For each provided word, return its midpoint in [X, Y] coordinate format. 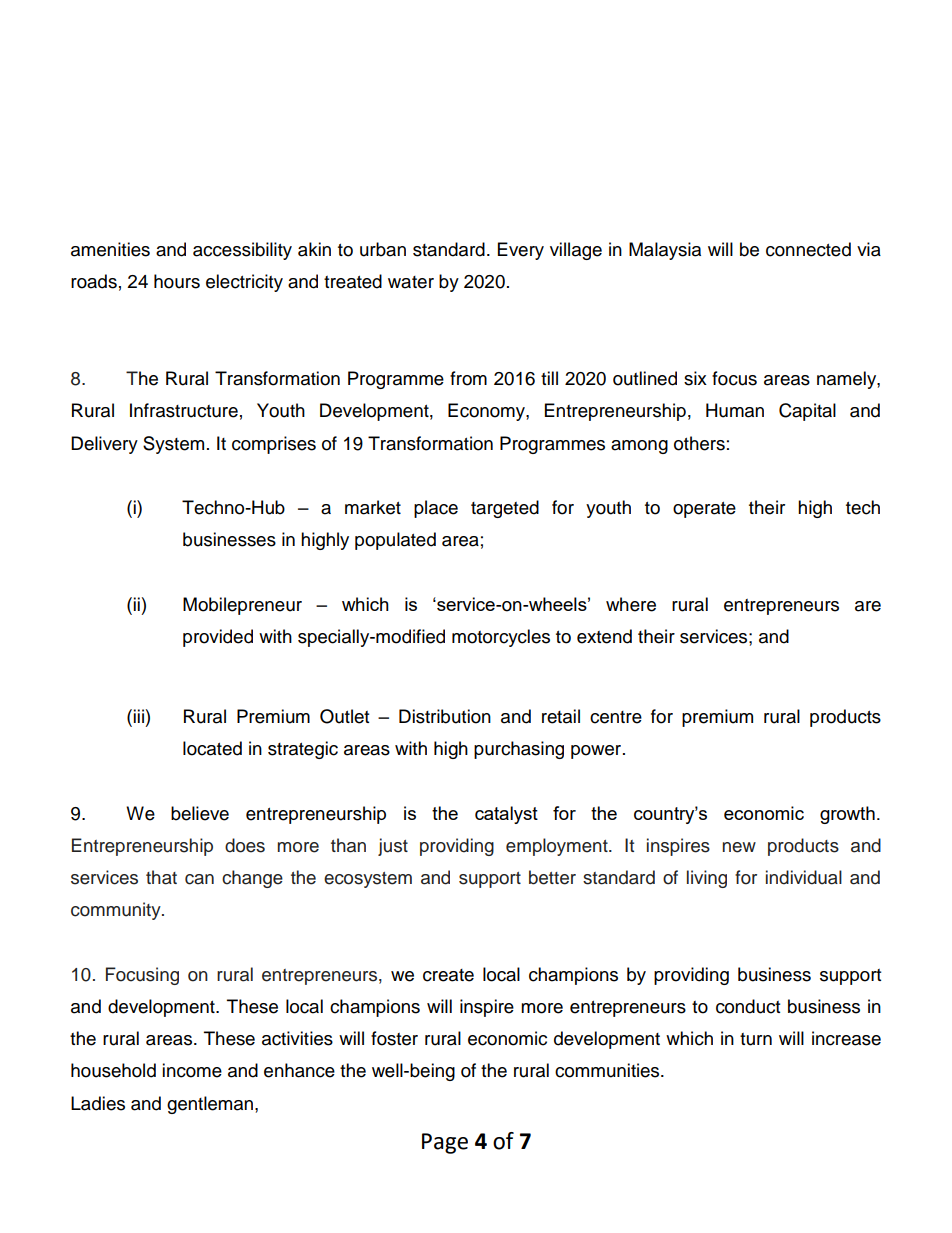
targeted [505, 509]
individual [804, 877]
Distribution [445, 716]
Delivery [104, 445]
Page [445, 1143]
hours [177, 281]
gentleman [210, 1105]
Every [521, 251]
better [552, 877]
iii [138, 716]
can [199, 879]
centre [616, 717]
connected [808, 249]
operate [704, 510]
